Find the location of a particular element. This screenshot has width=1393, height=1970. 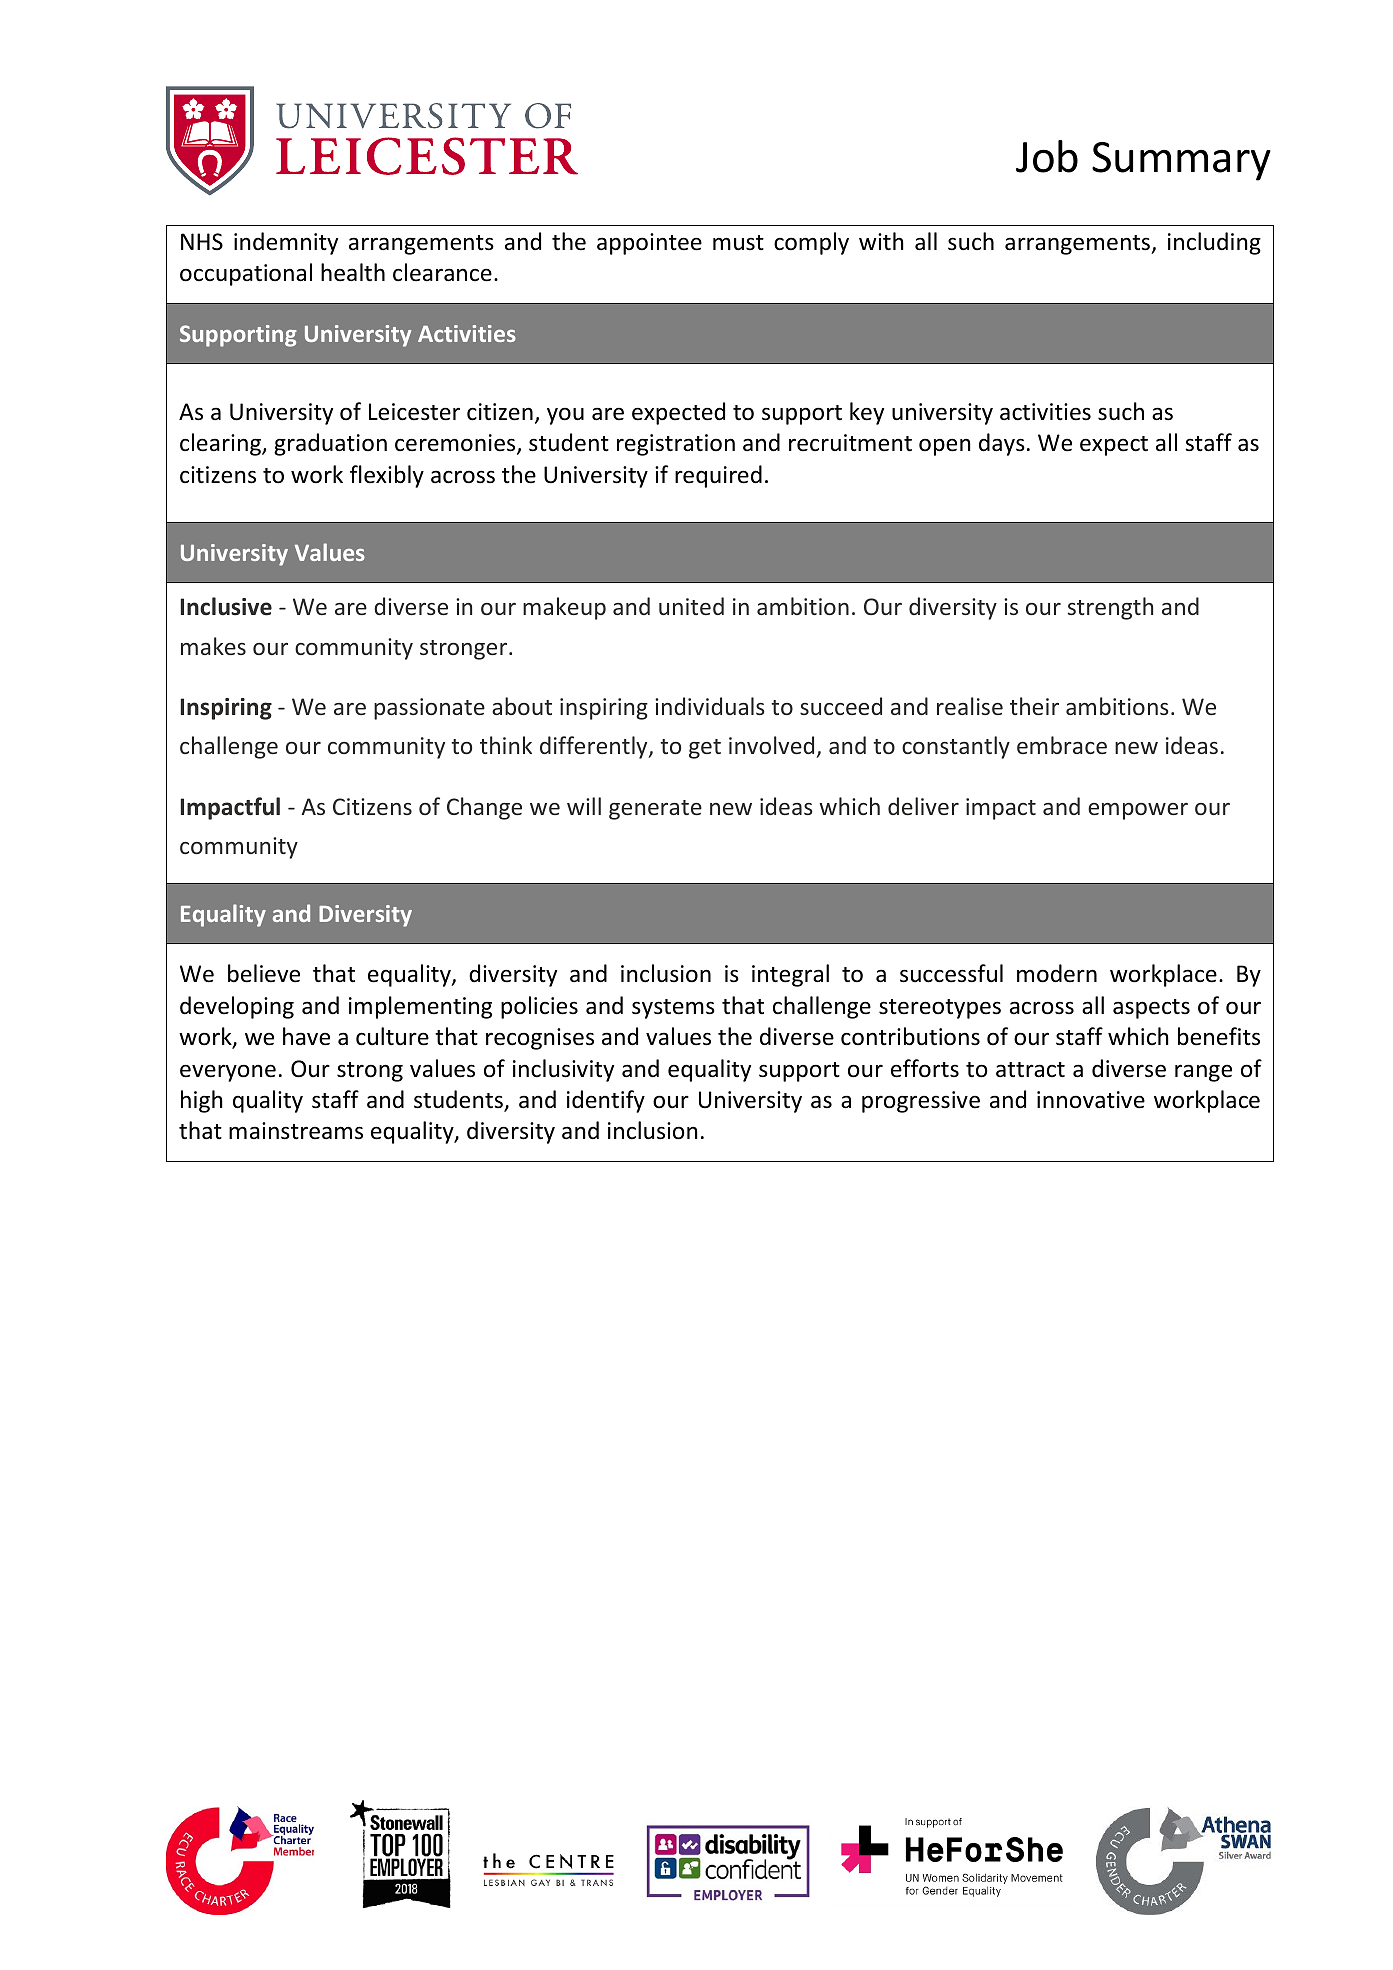

flexibly is located at coordinates (387, 476).
